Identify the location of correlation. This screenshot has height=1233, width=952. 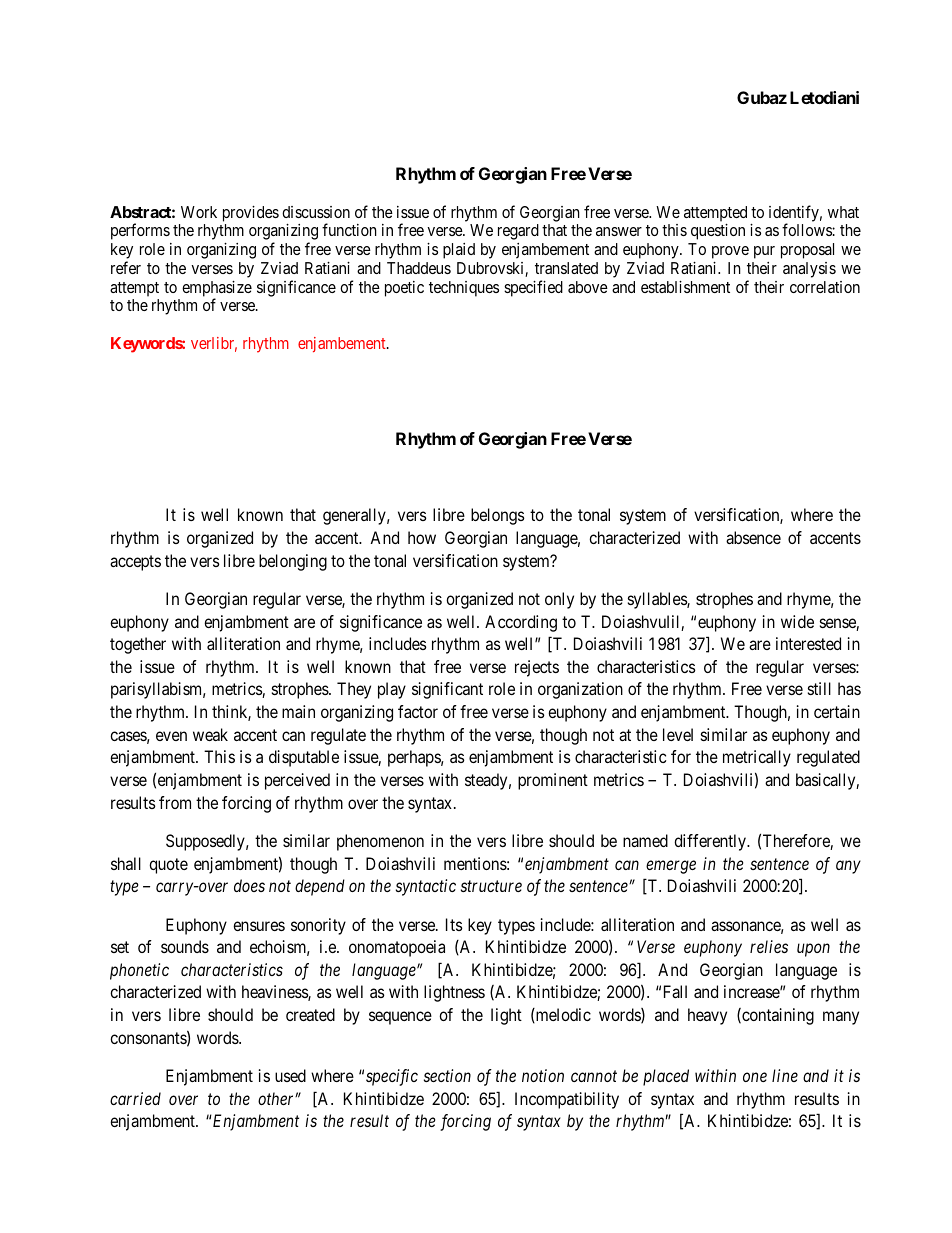
(825, 287).
